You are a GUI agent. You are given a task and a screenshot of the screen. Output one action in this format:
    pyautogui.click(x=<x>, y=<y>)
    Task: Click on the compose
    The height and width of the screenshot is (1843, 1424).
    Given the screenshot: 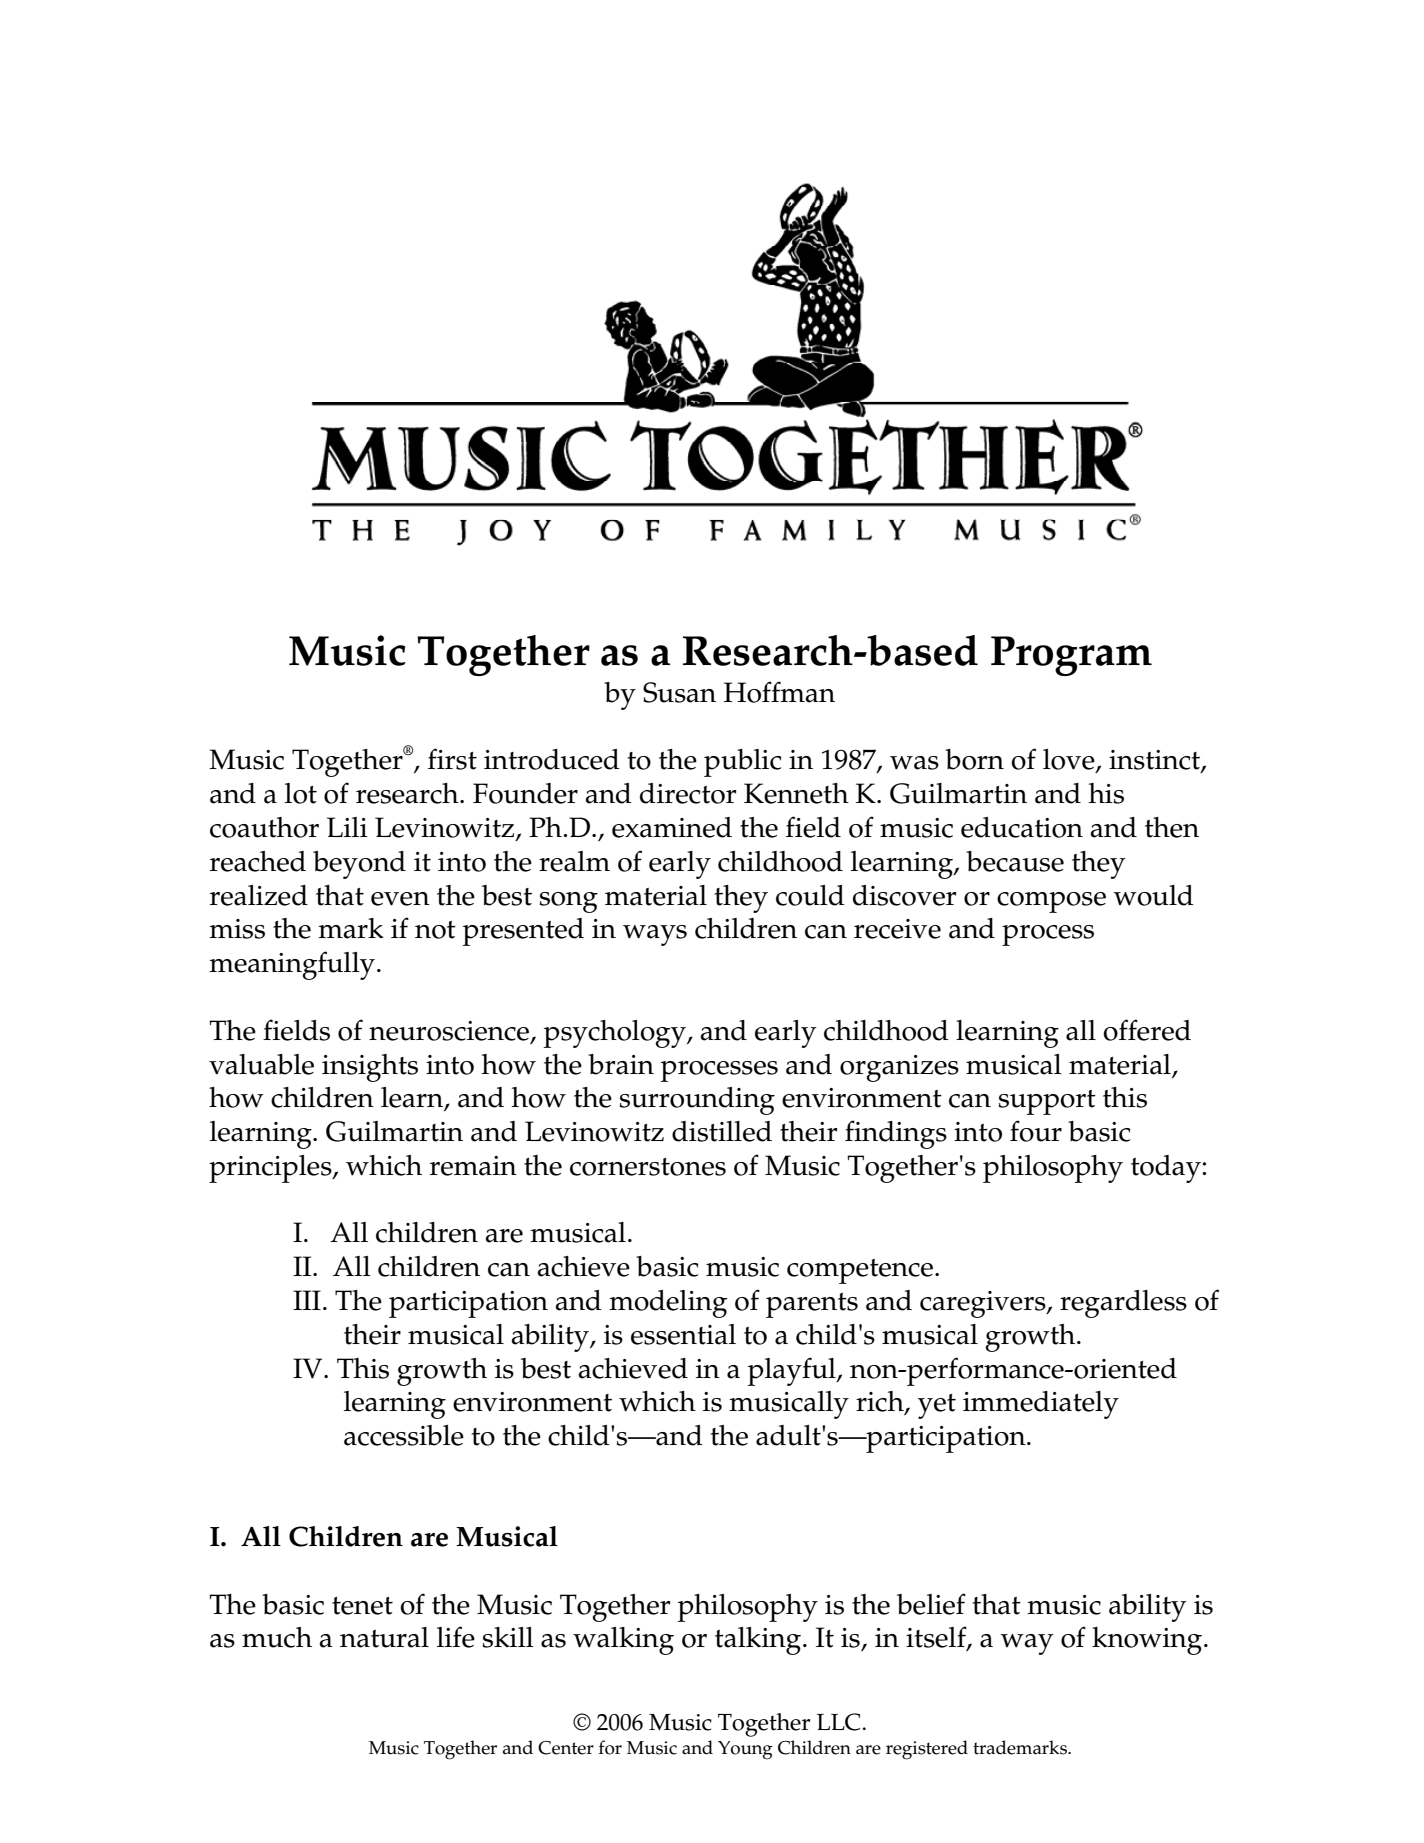 What is the action you would take?
    pyautogui.click(x=1051, y=902)
